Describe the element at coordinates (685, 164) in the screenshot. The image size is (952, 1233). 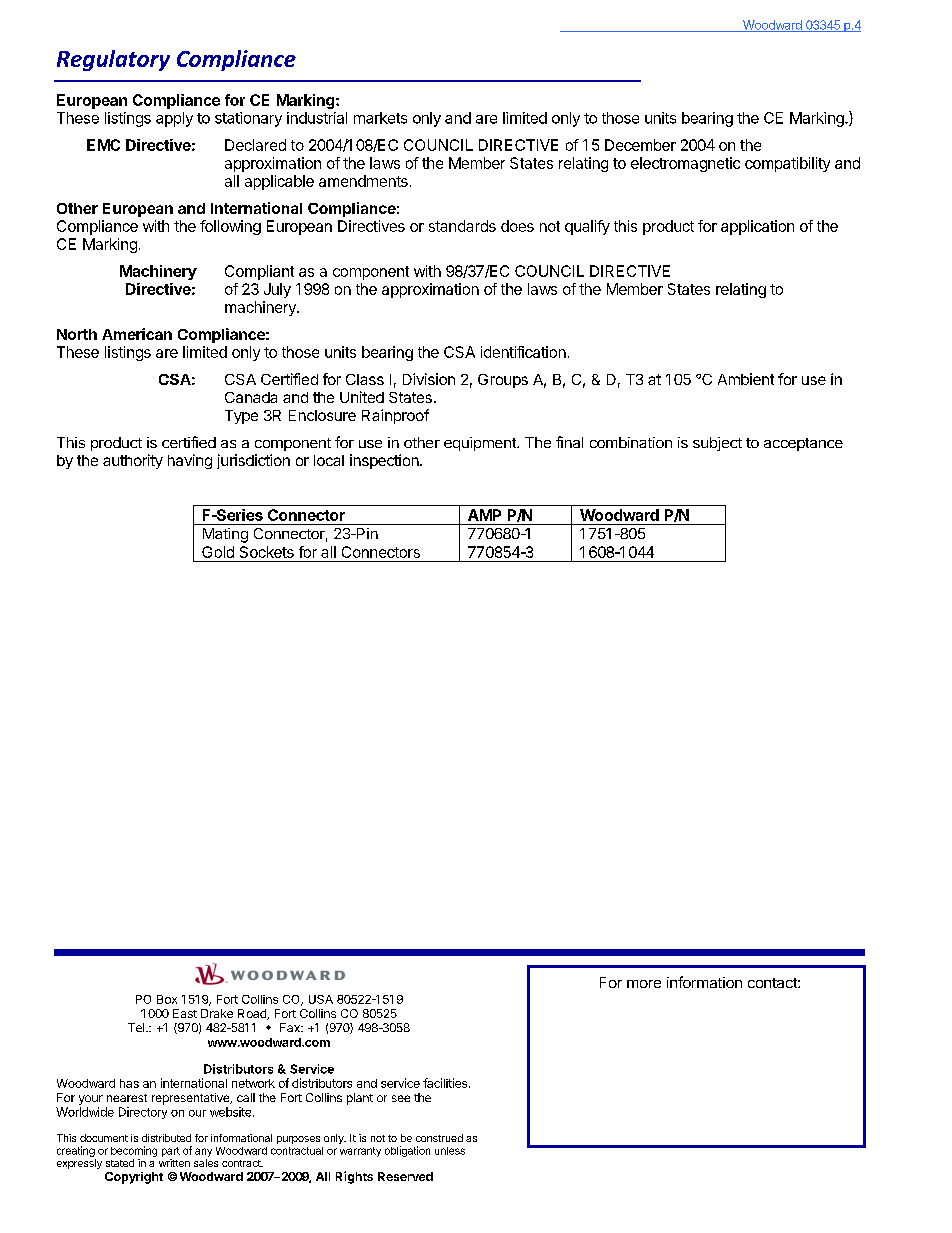
I see `electromagnetic` at that location.
